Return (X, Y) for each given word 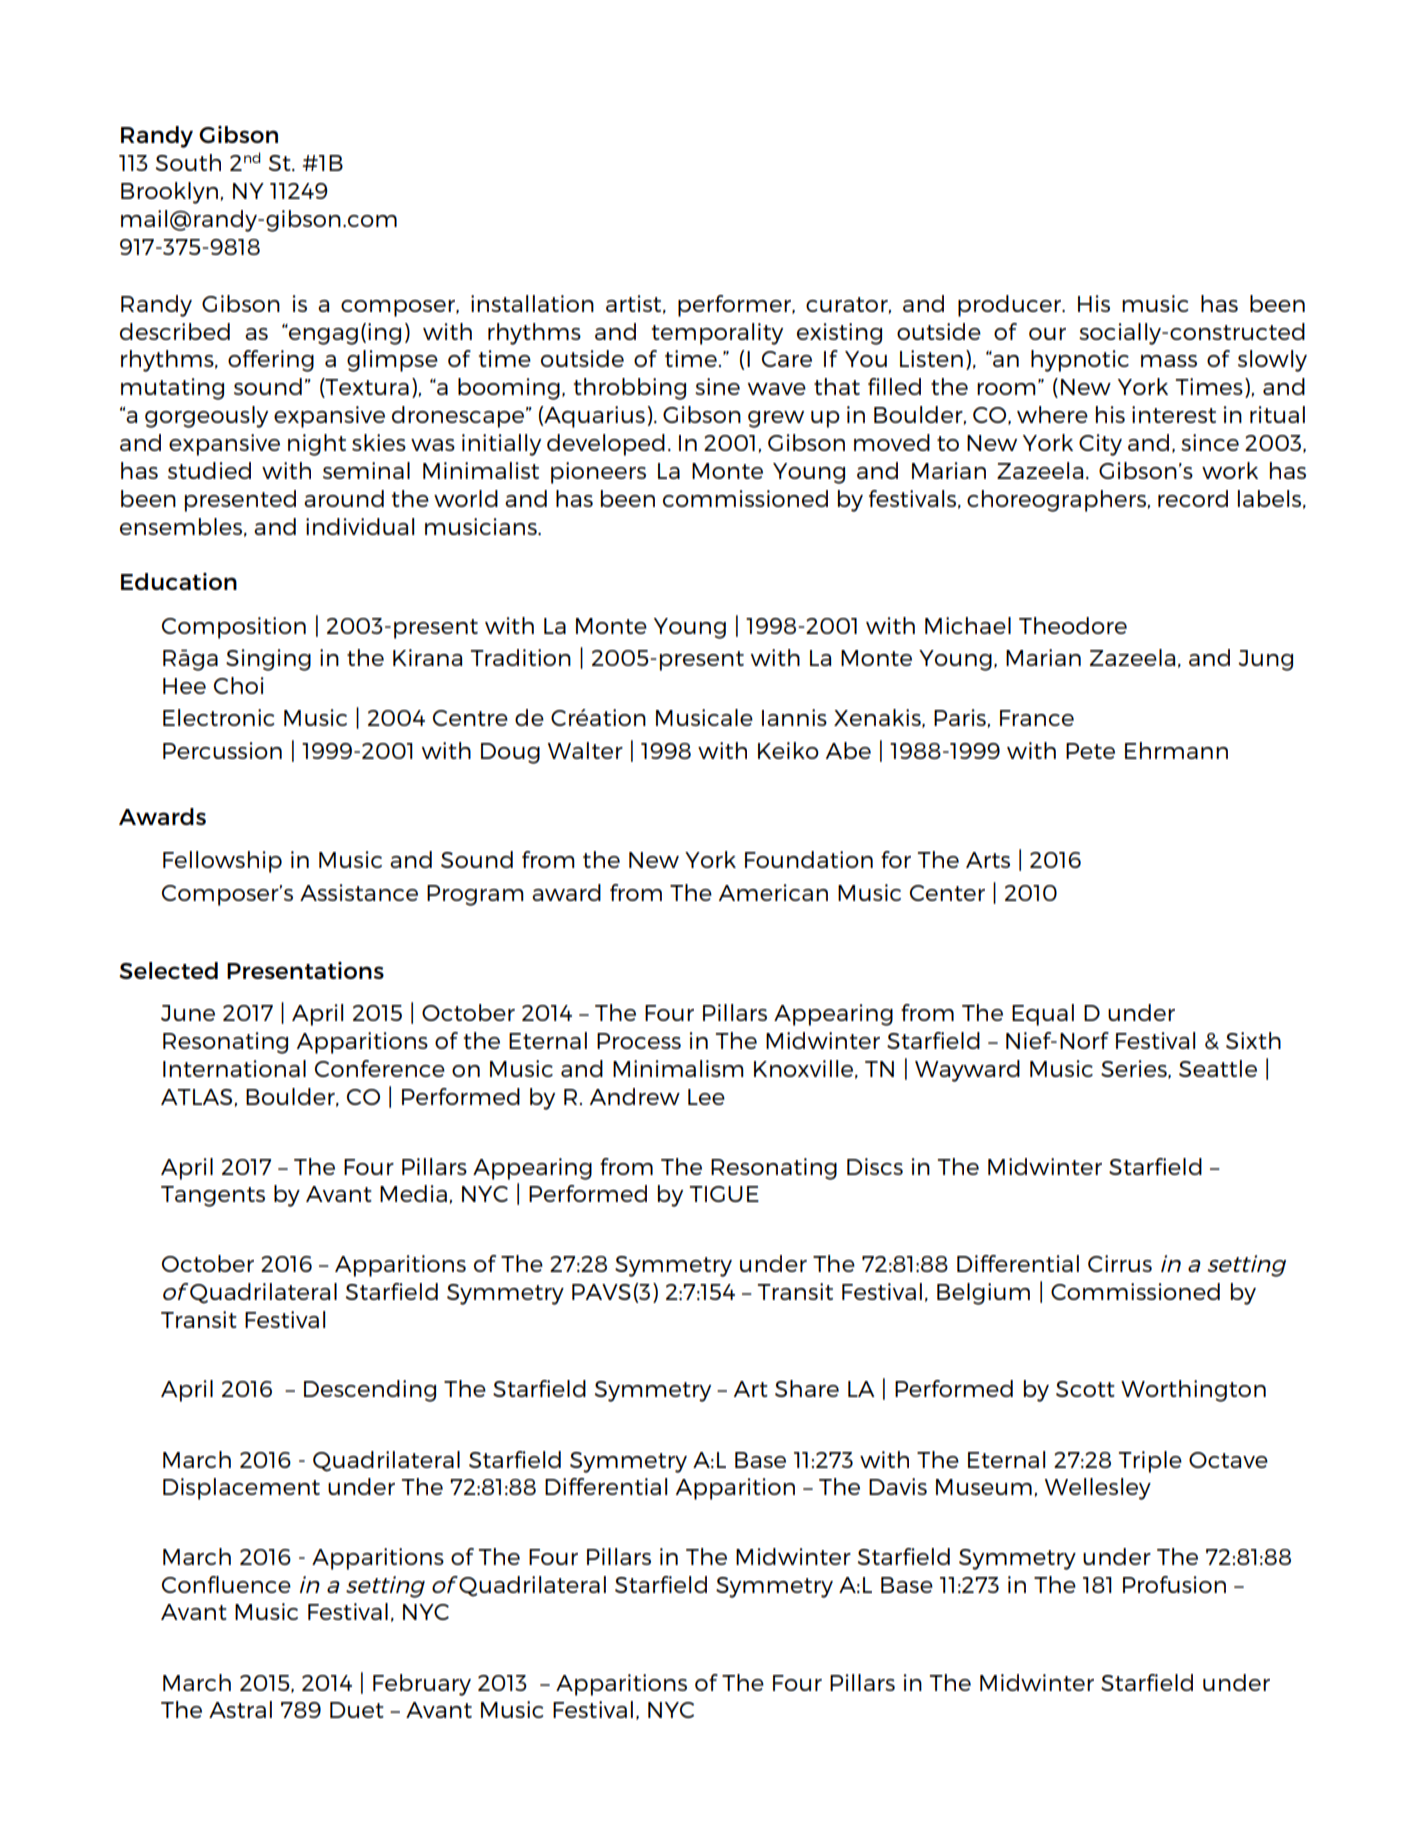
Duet (357, 1710)
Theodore (1073, 625)
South (188, 162)
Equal (1043, 1015)
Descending (370, 1391)
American (773, 892)
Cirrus (1120, 1263)
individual (360, 526)
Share (807, 1388)
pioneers (598, 473)
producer (1010, 306)
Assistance (359, 892)
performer (736, 306)
